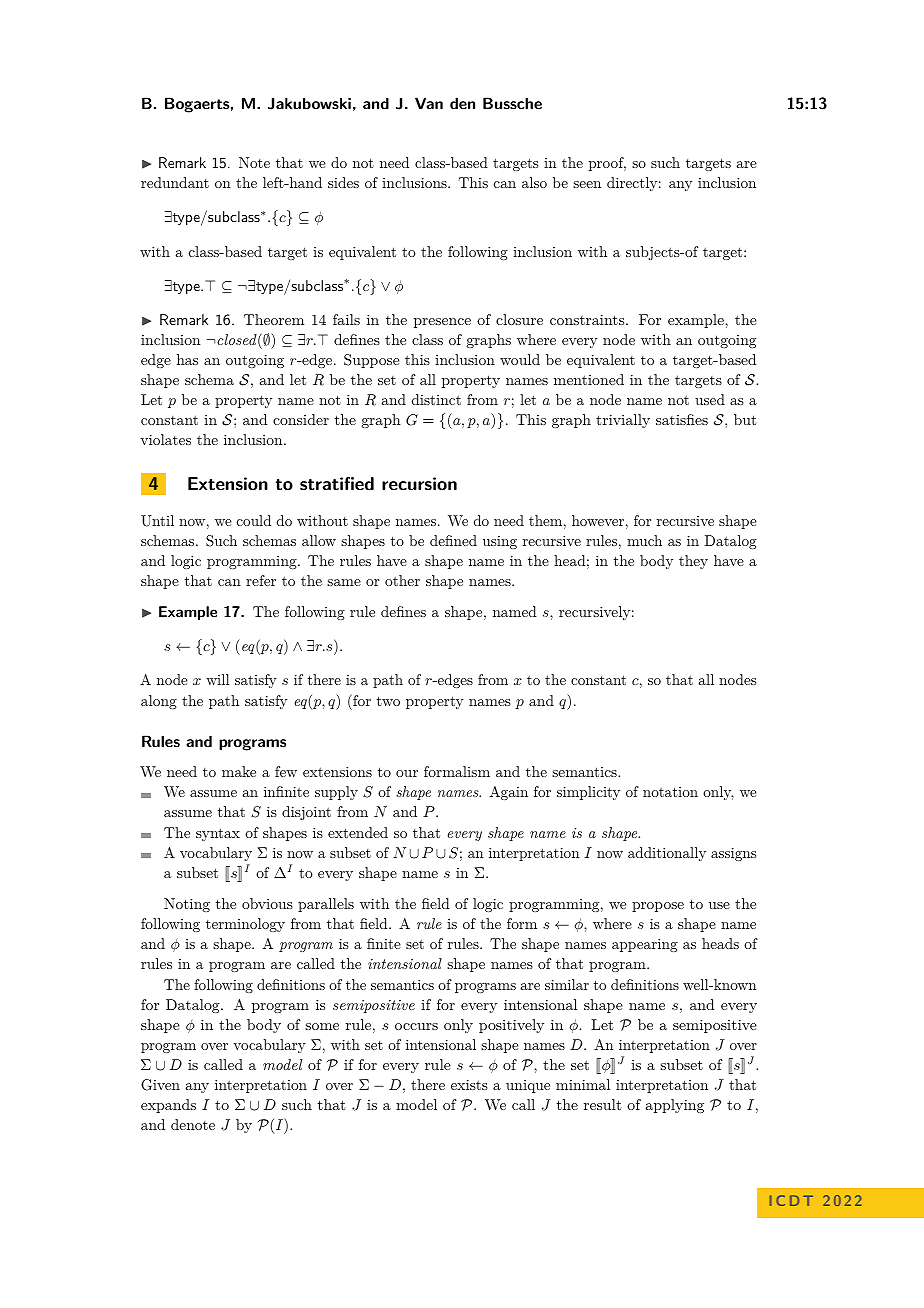 The width and height of the document is (924, 1308). Describe the element at coordinates (675, 1106) in the document. I see `applying` at that location.
